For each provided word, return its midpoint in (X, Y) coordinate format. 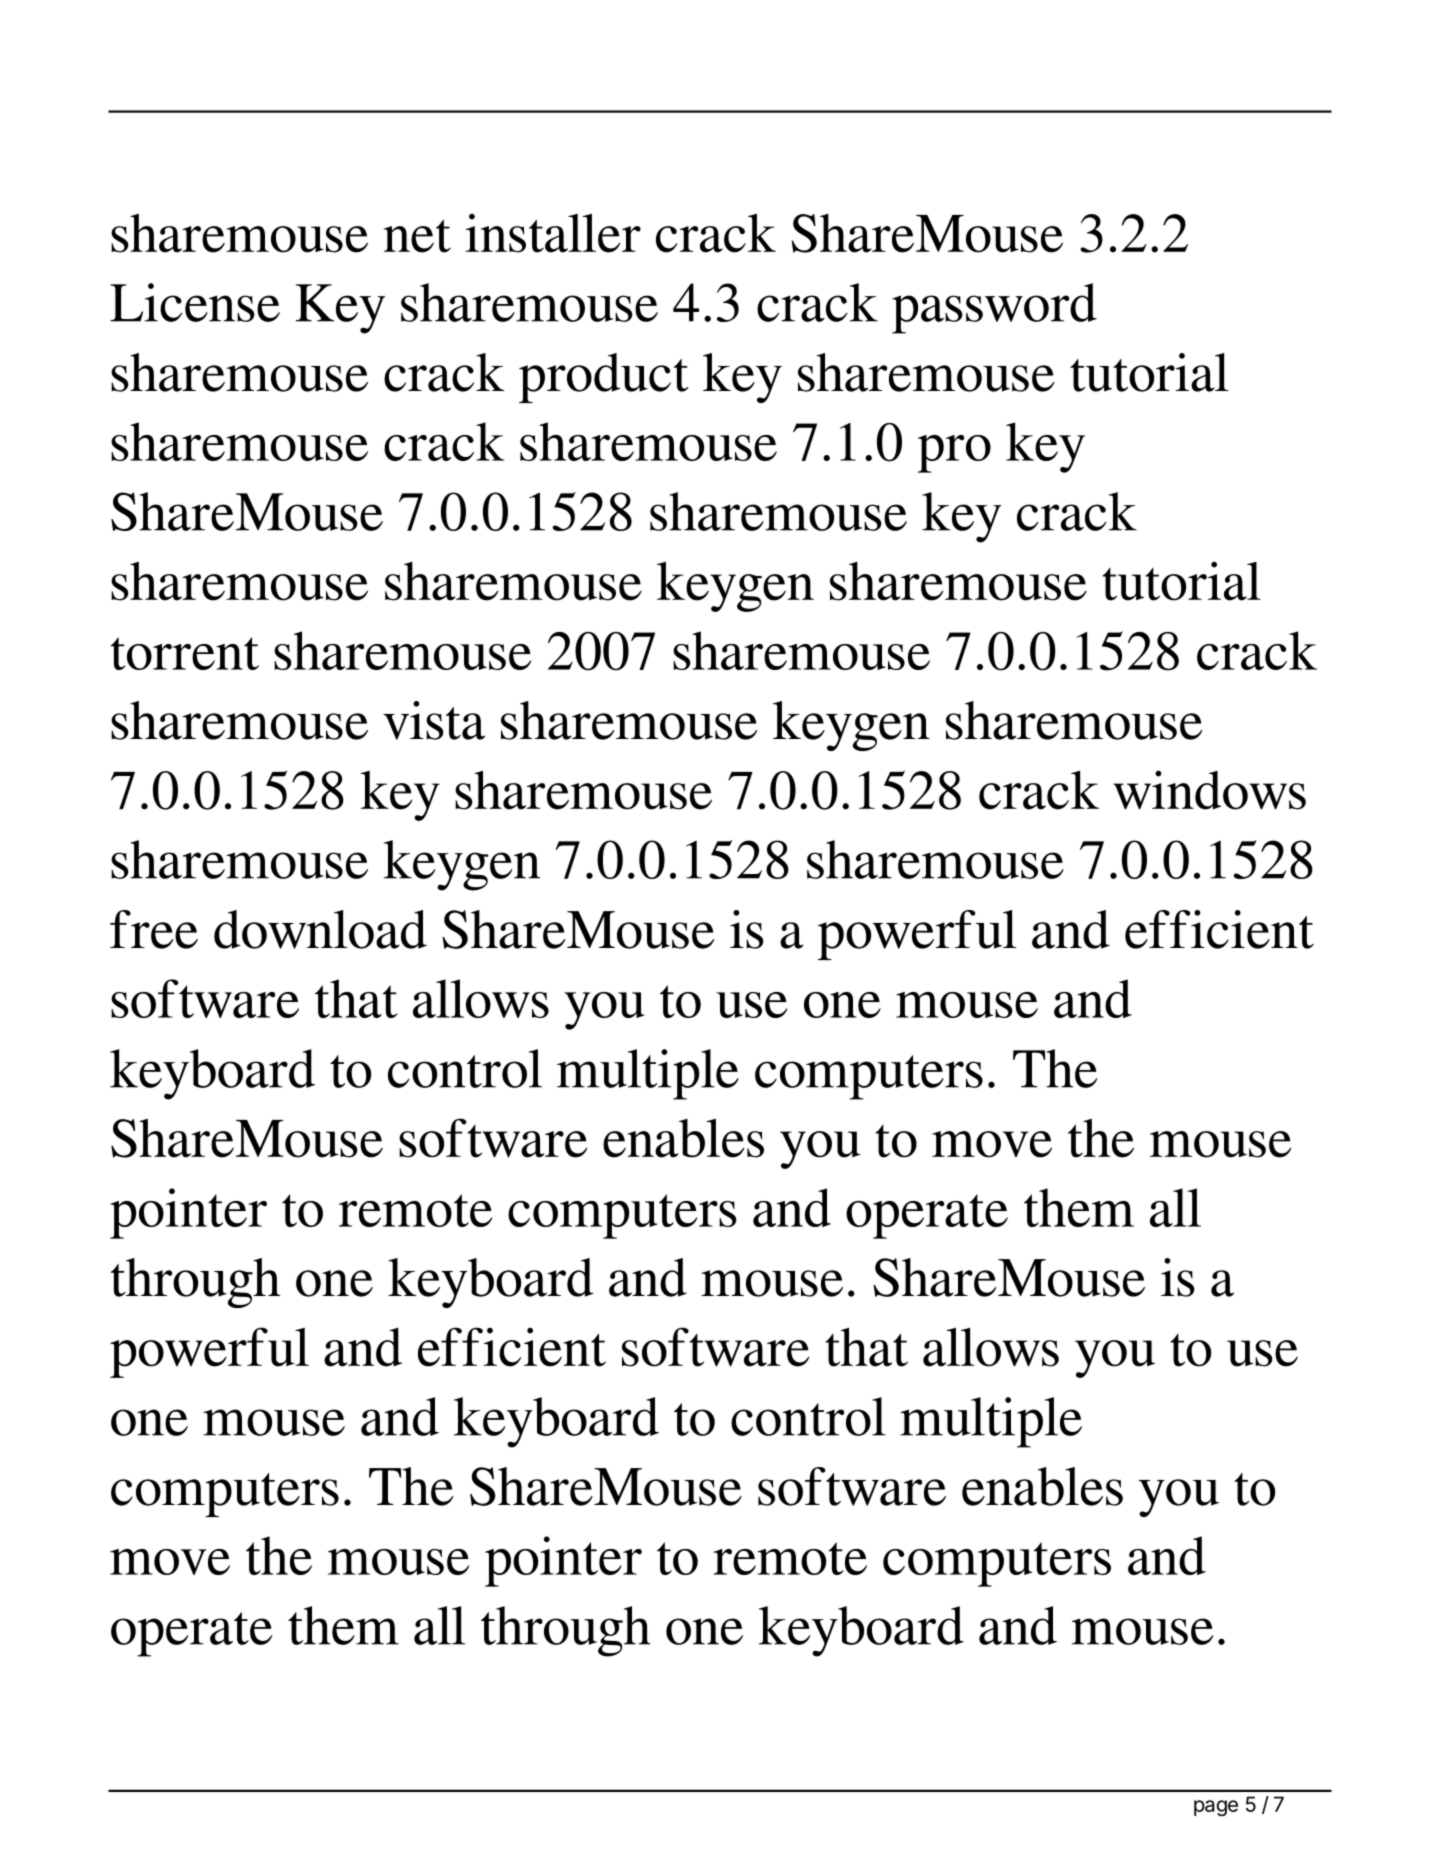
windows (1209, 790)
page (1216, 1808)
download (320, 929)
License (195, 302)
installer (553, 233)
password (994, 308)
